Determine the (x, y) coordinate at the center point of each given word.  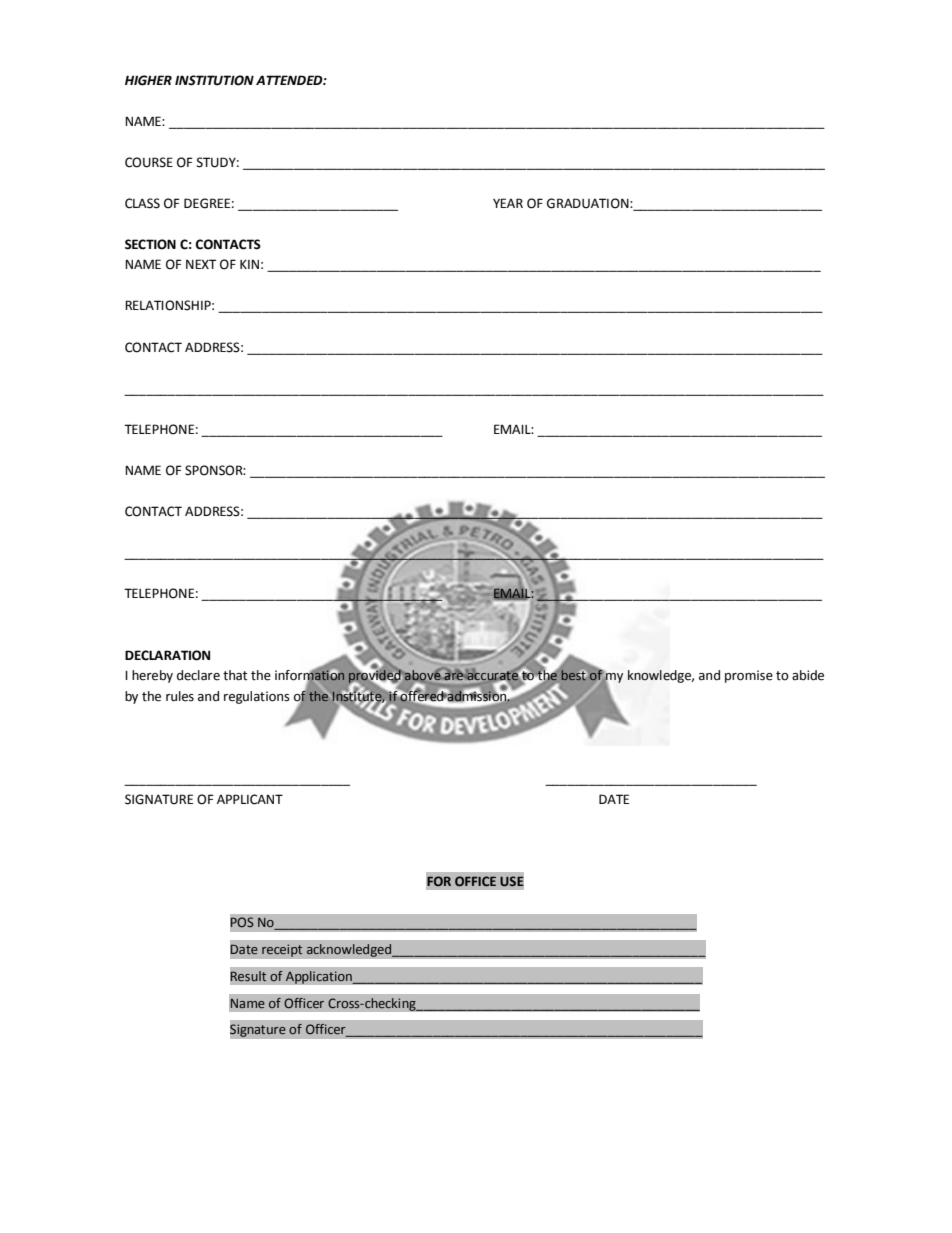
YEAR (508, 203)
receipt (282, 950)
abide (808, 675)
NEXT (201, 264)
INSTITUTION (214, 80)
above (423, 675)
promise (749, 676)
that (235, 675)
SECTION (150, 244)
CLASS (142, 203)
